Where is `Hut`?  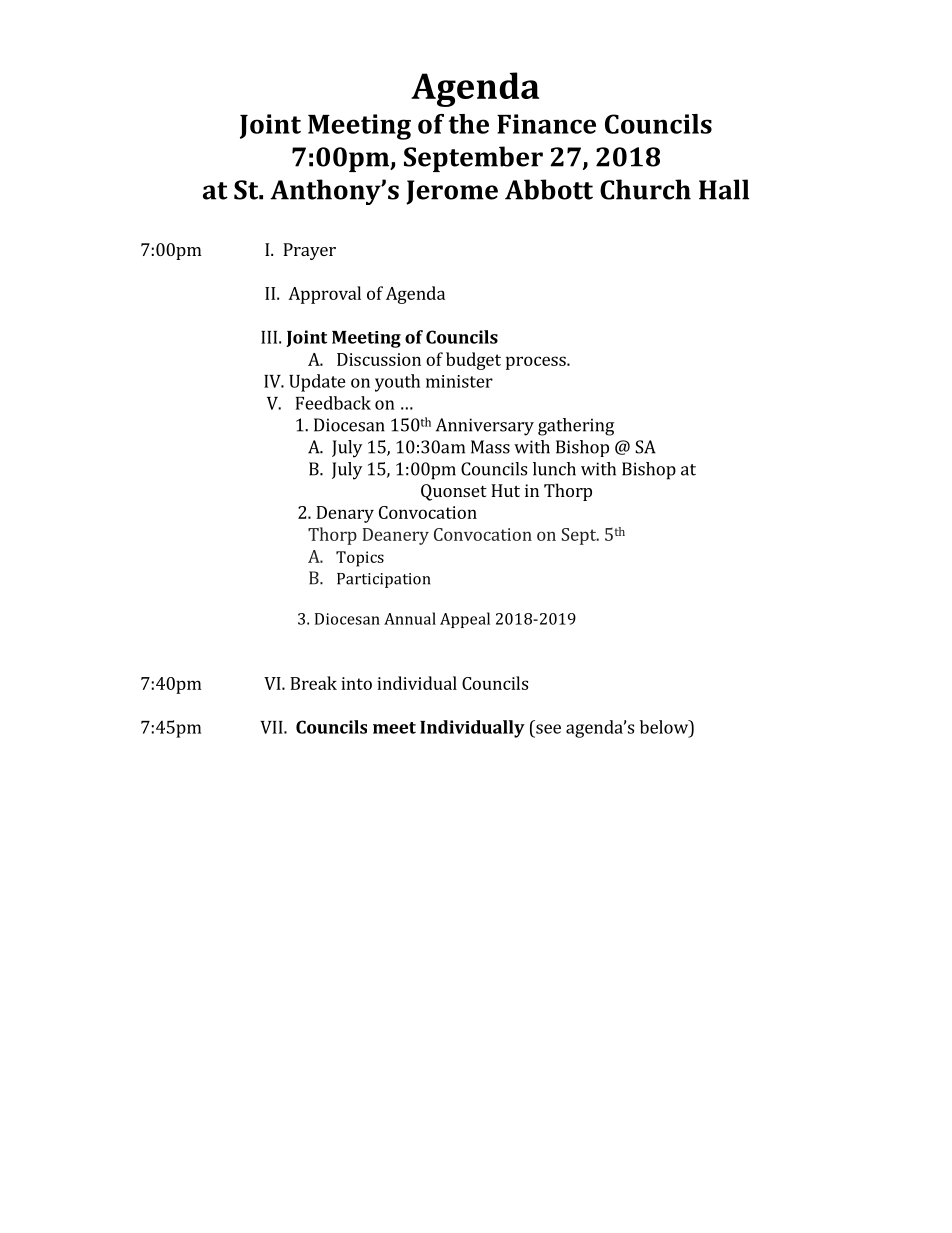
Hut is located at coordinates (505, 490).
